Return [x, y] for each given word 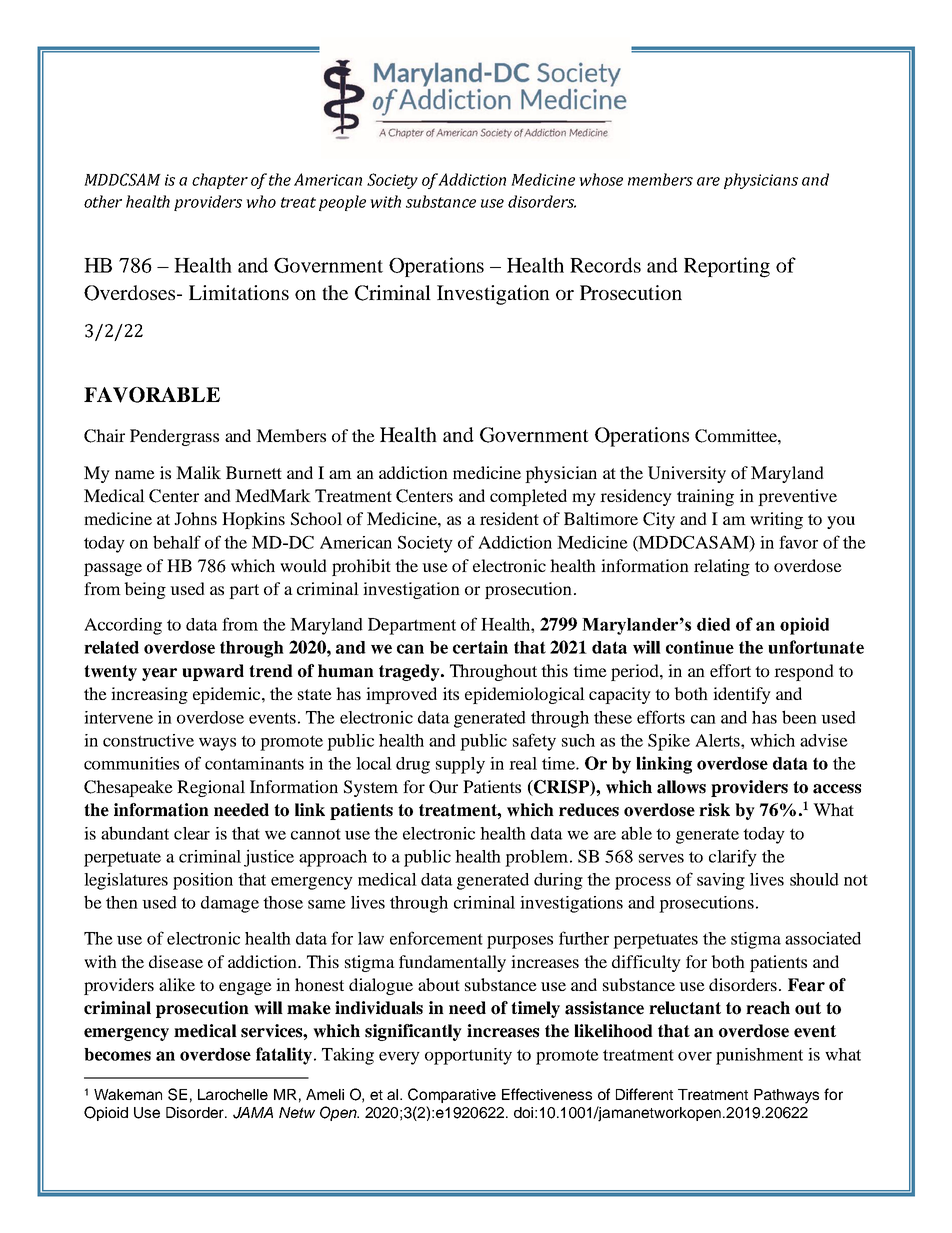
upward [213, 672]
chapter [220, 181]
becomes [117, 1054]
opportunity [468, 1056]
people [342, 203]
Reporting [727, 267]
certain [480, 647]
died [713, 624]
